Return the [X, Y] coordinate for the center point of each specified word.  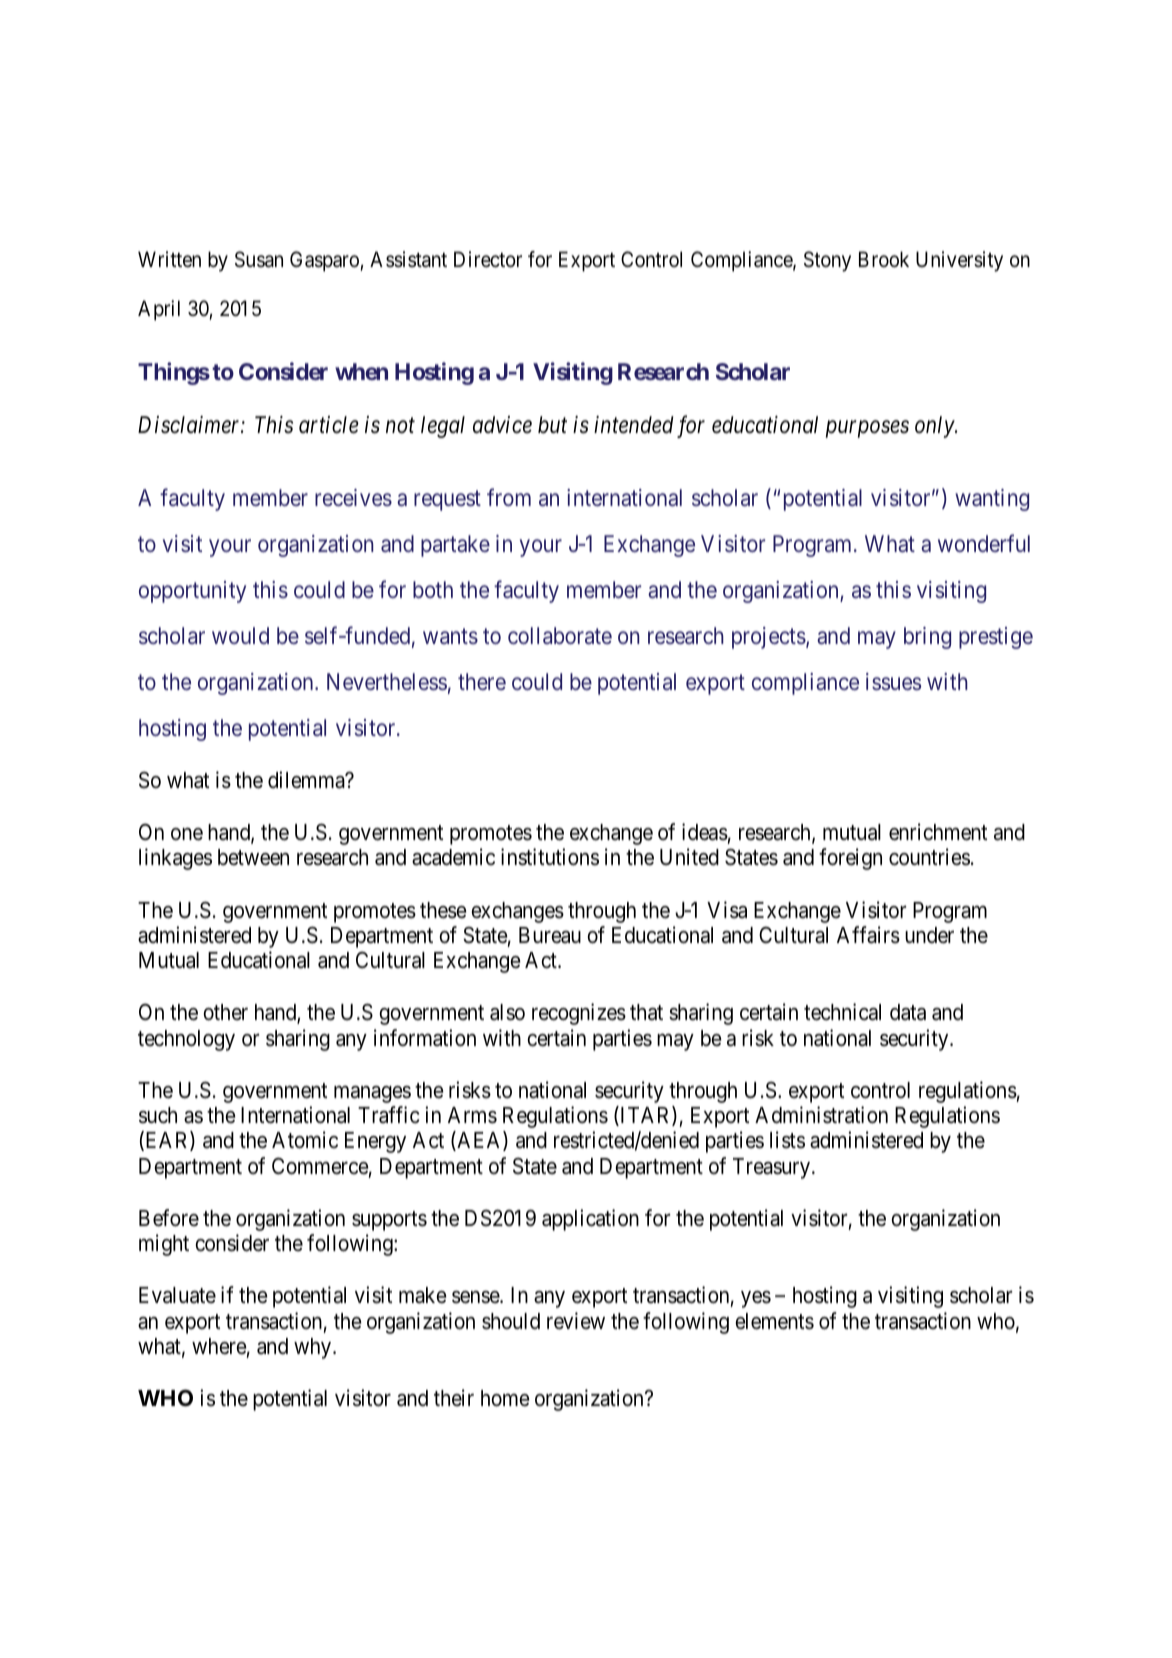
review [576, 1321]
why [314, 1348]
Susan [259, 259]
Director [488, 259]
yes [756, 1299]
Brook [884, 259]
